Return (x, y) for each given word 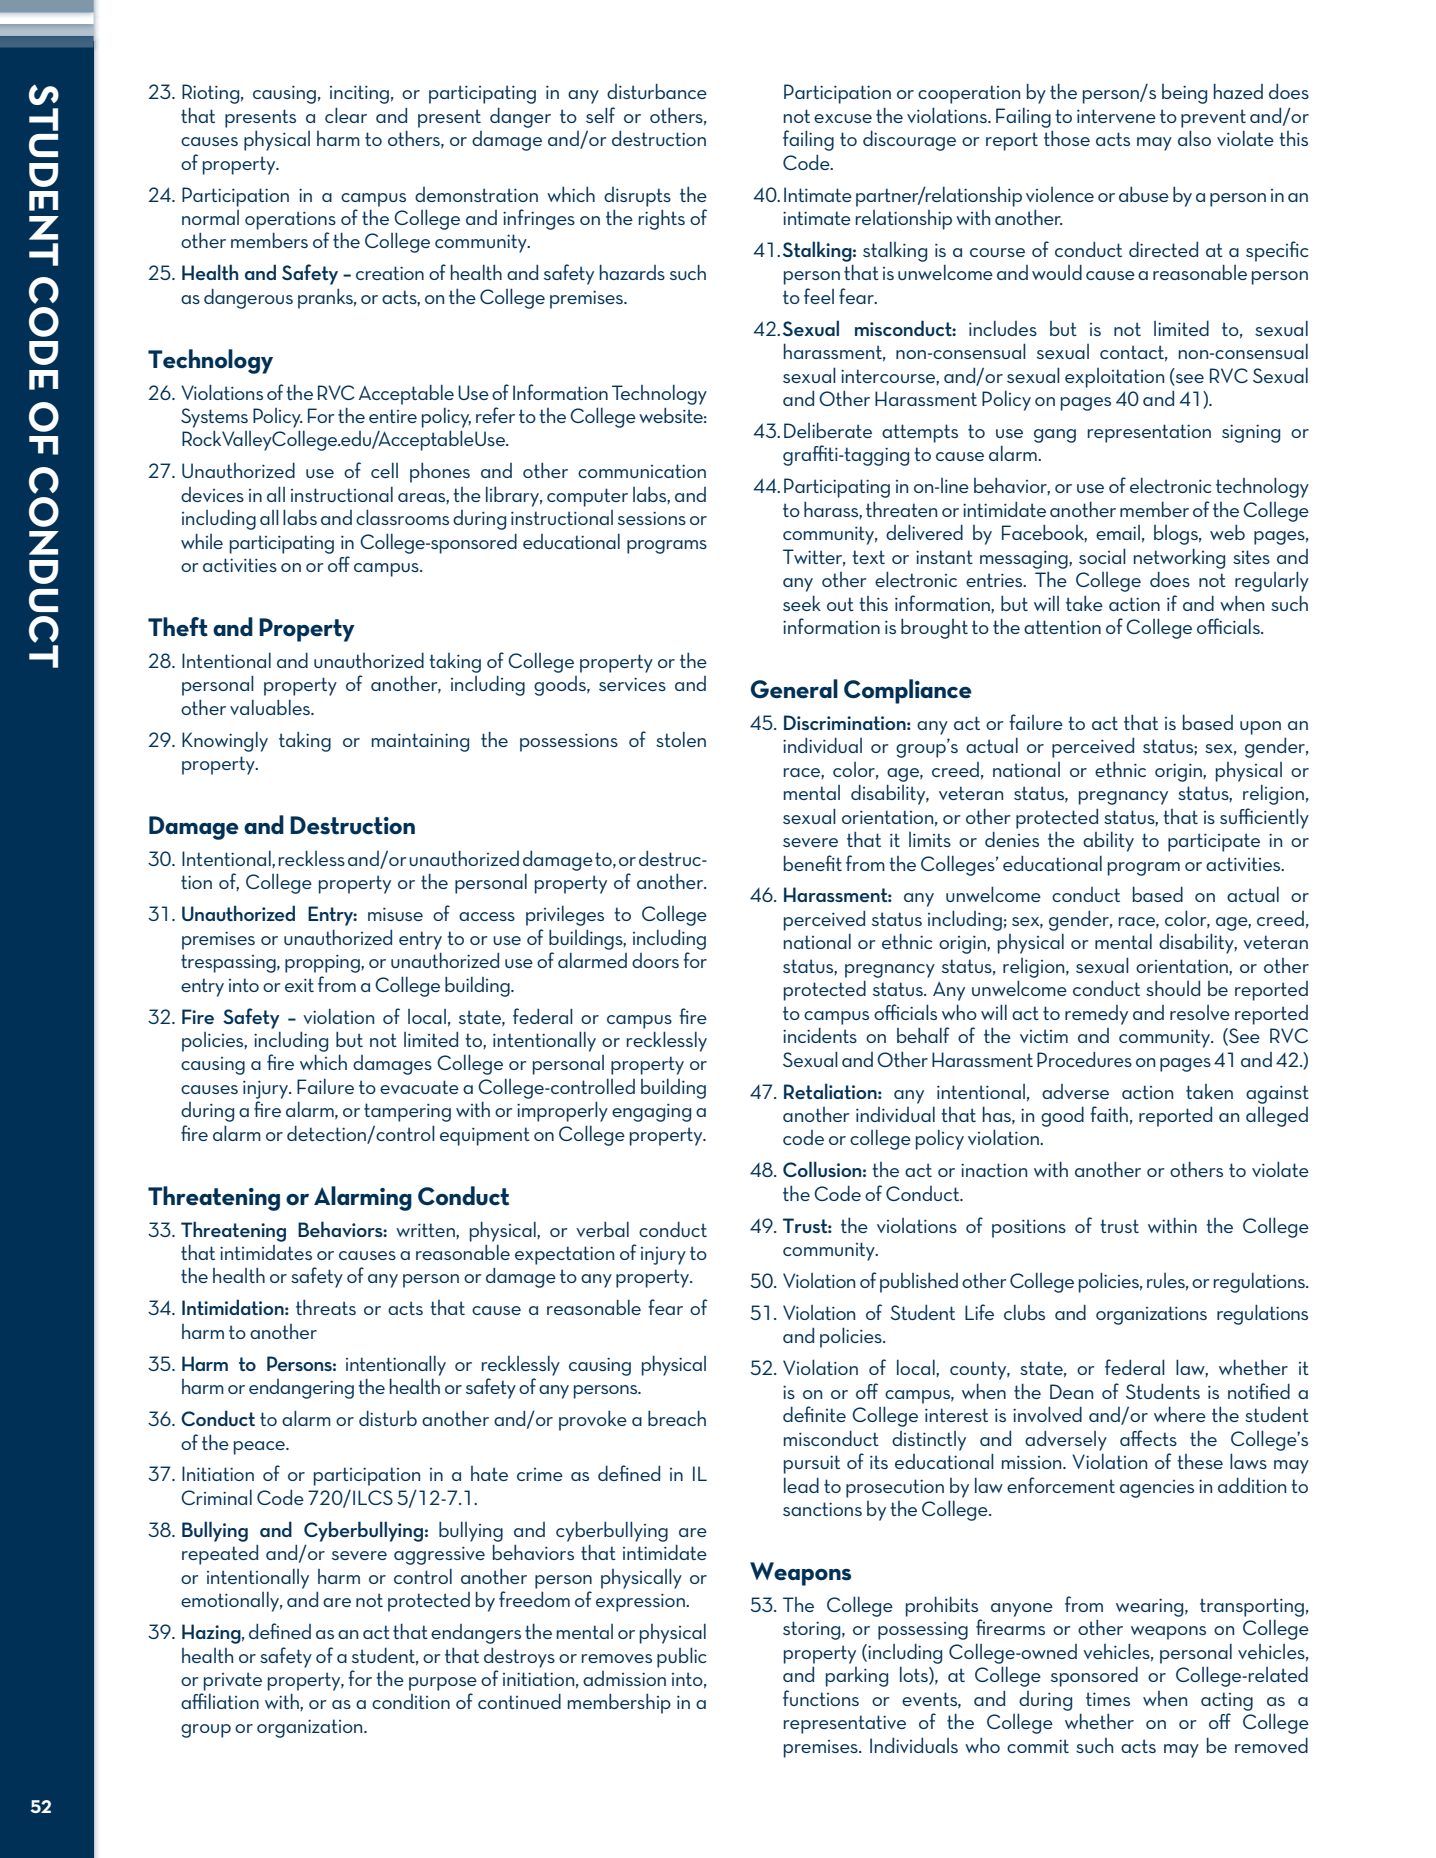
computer (587, 497)
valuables (271, 707)
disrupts (637, 197)
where (1180, 1414)
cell (384, 470)
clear (346, 115)
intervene (1116, 116)
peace (260, 1448)
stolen (681, 739)
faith (1109, 1114)
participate (1214, 842)
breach (677, 1418)
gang (1055, 436)
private (233, 1681)
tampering (407, 1112)
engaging (651, 1112)
